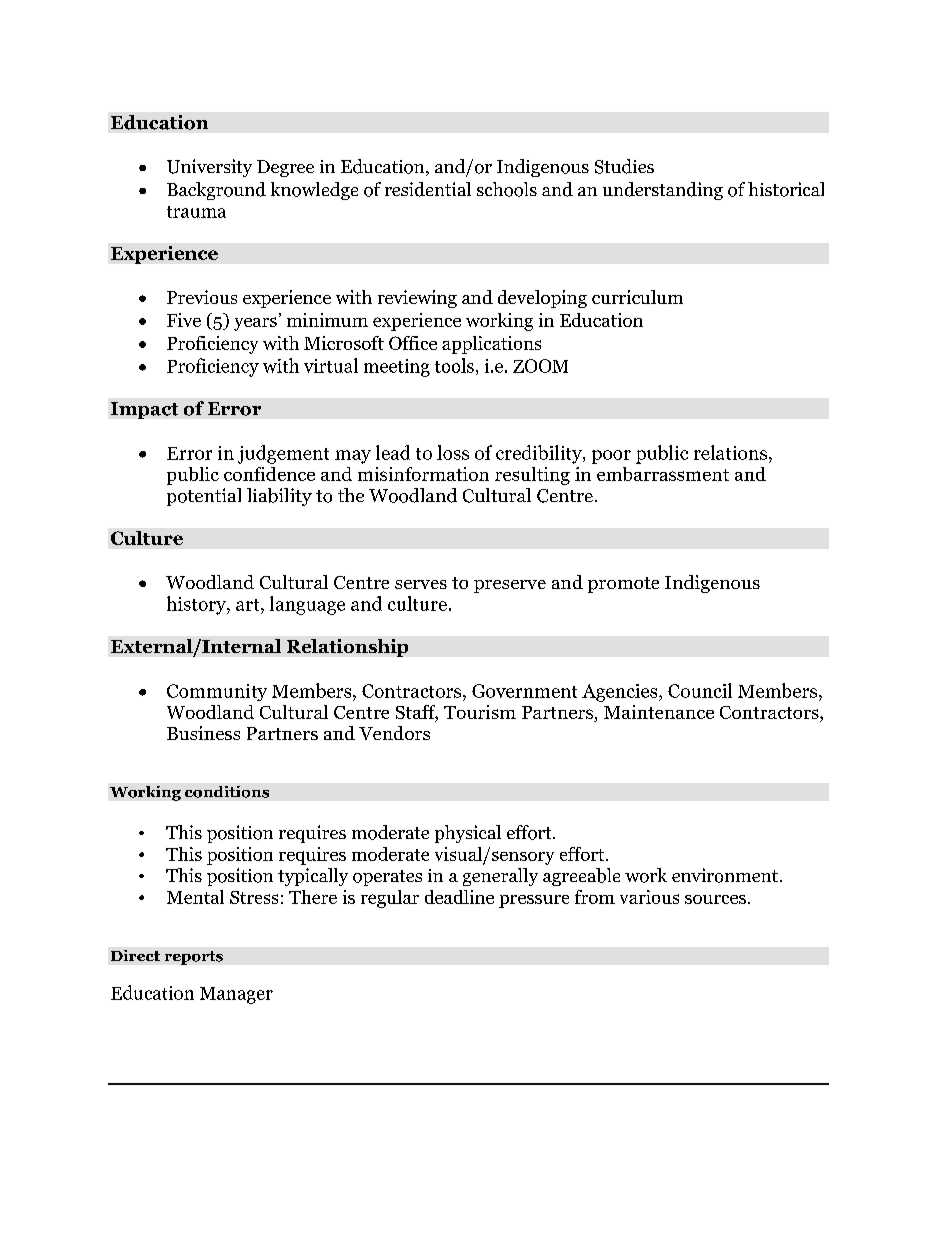 The height and width of the document is (1233, 952). I want to click on deadline, so click(459, 897).
